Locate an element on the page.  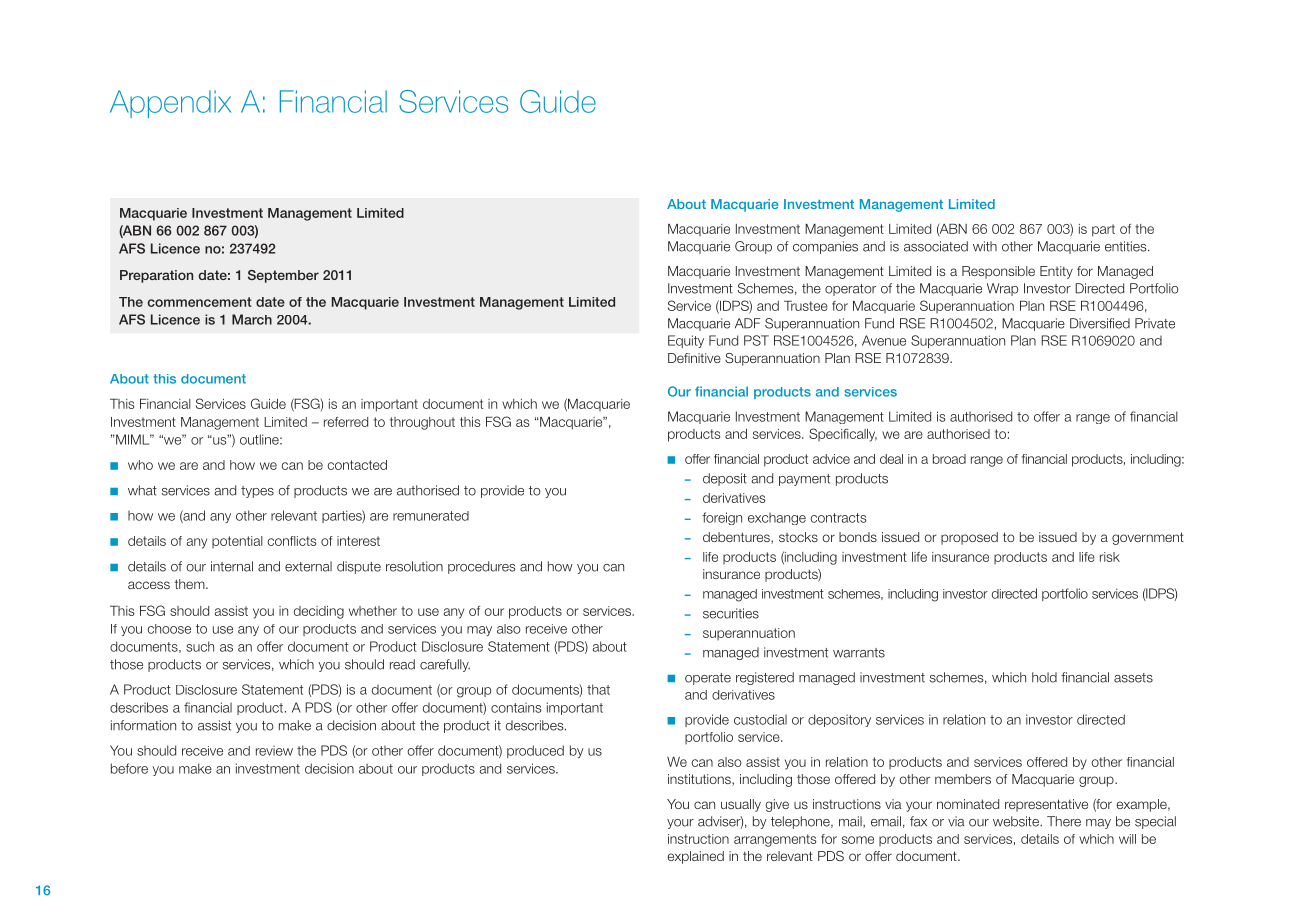
explained is located at coordinates (695, 857).
